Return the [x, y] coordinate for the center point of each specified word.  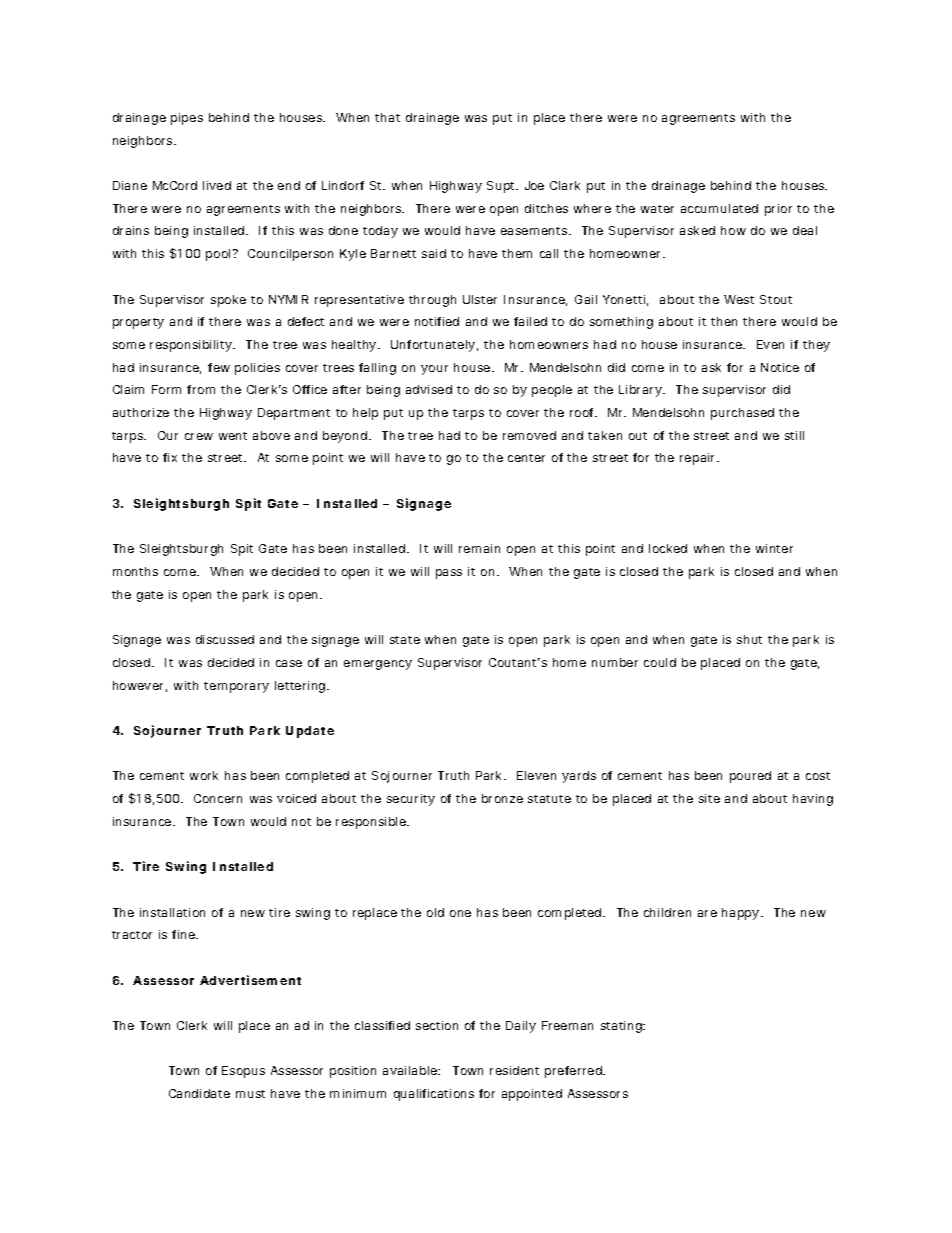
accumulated [719, 208]
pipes [187, 119]
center [526, 458]
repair [699, 459]
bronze [502, 798]
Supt [502, 187]
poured [750, 777]
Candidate [199, 1093]
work [204, 775]
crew [199, 436]
